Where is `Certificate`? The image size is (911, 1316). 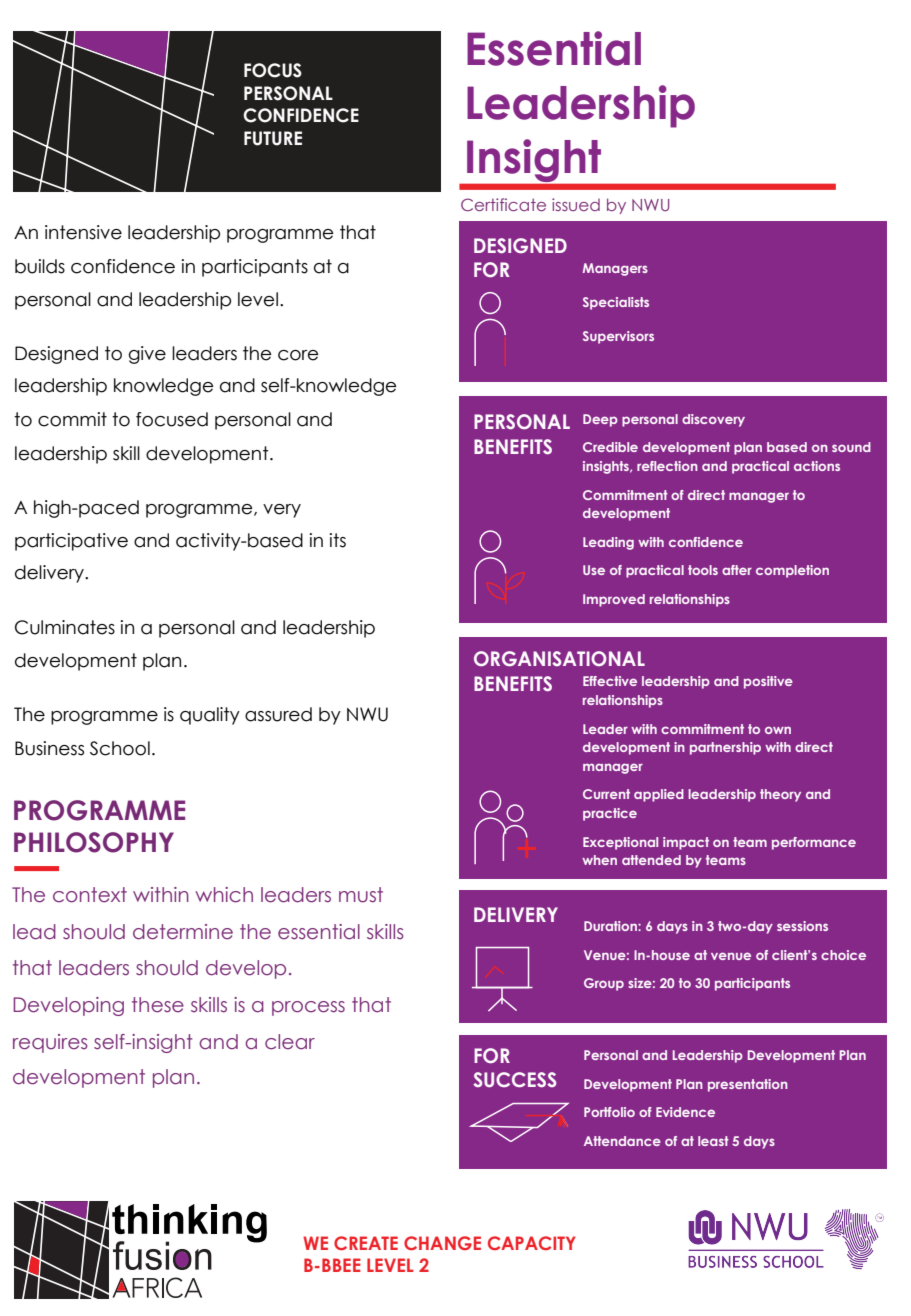
Certificate is located at coordinates (503, 204).
